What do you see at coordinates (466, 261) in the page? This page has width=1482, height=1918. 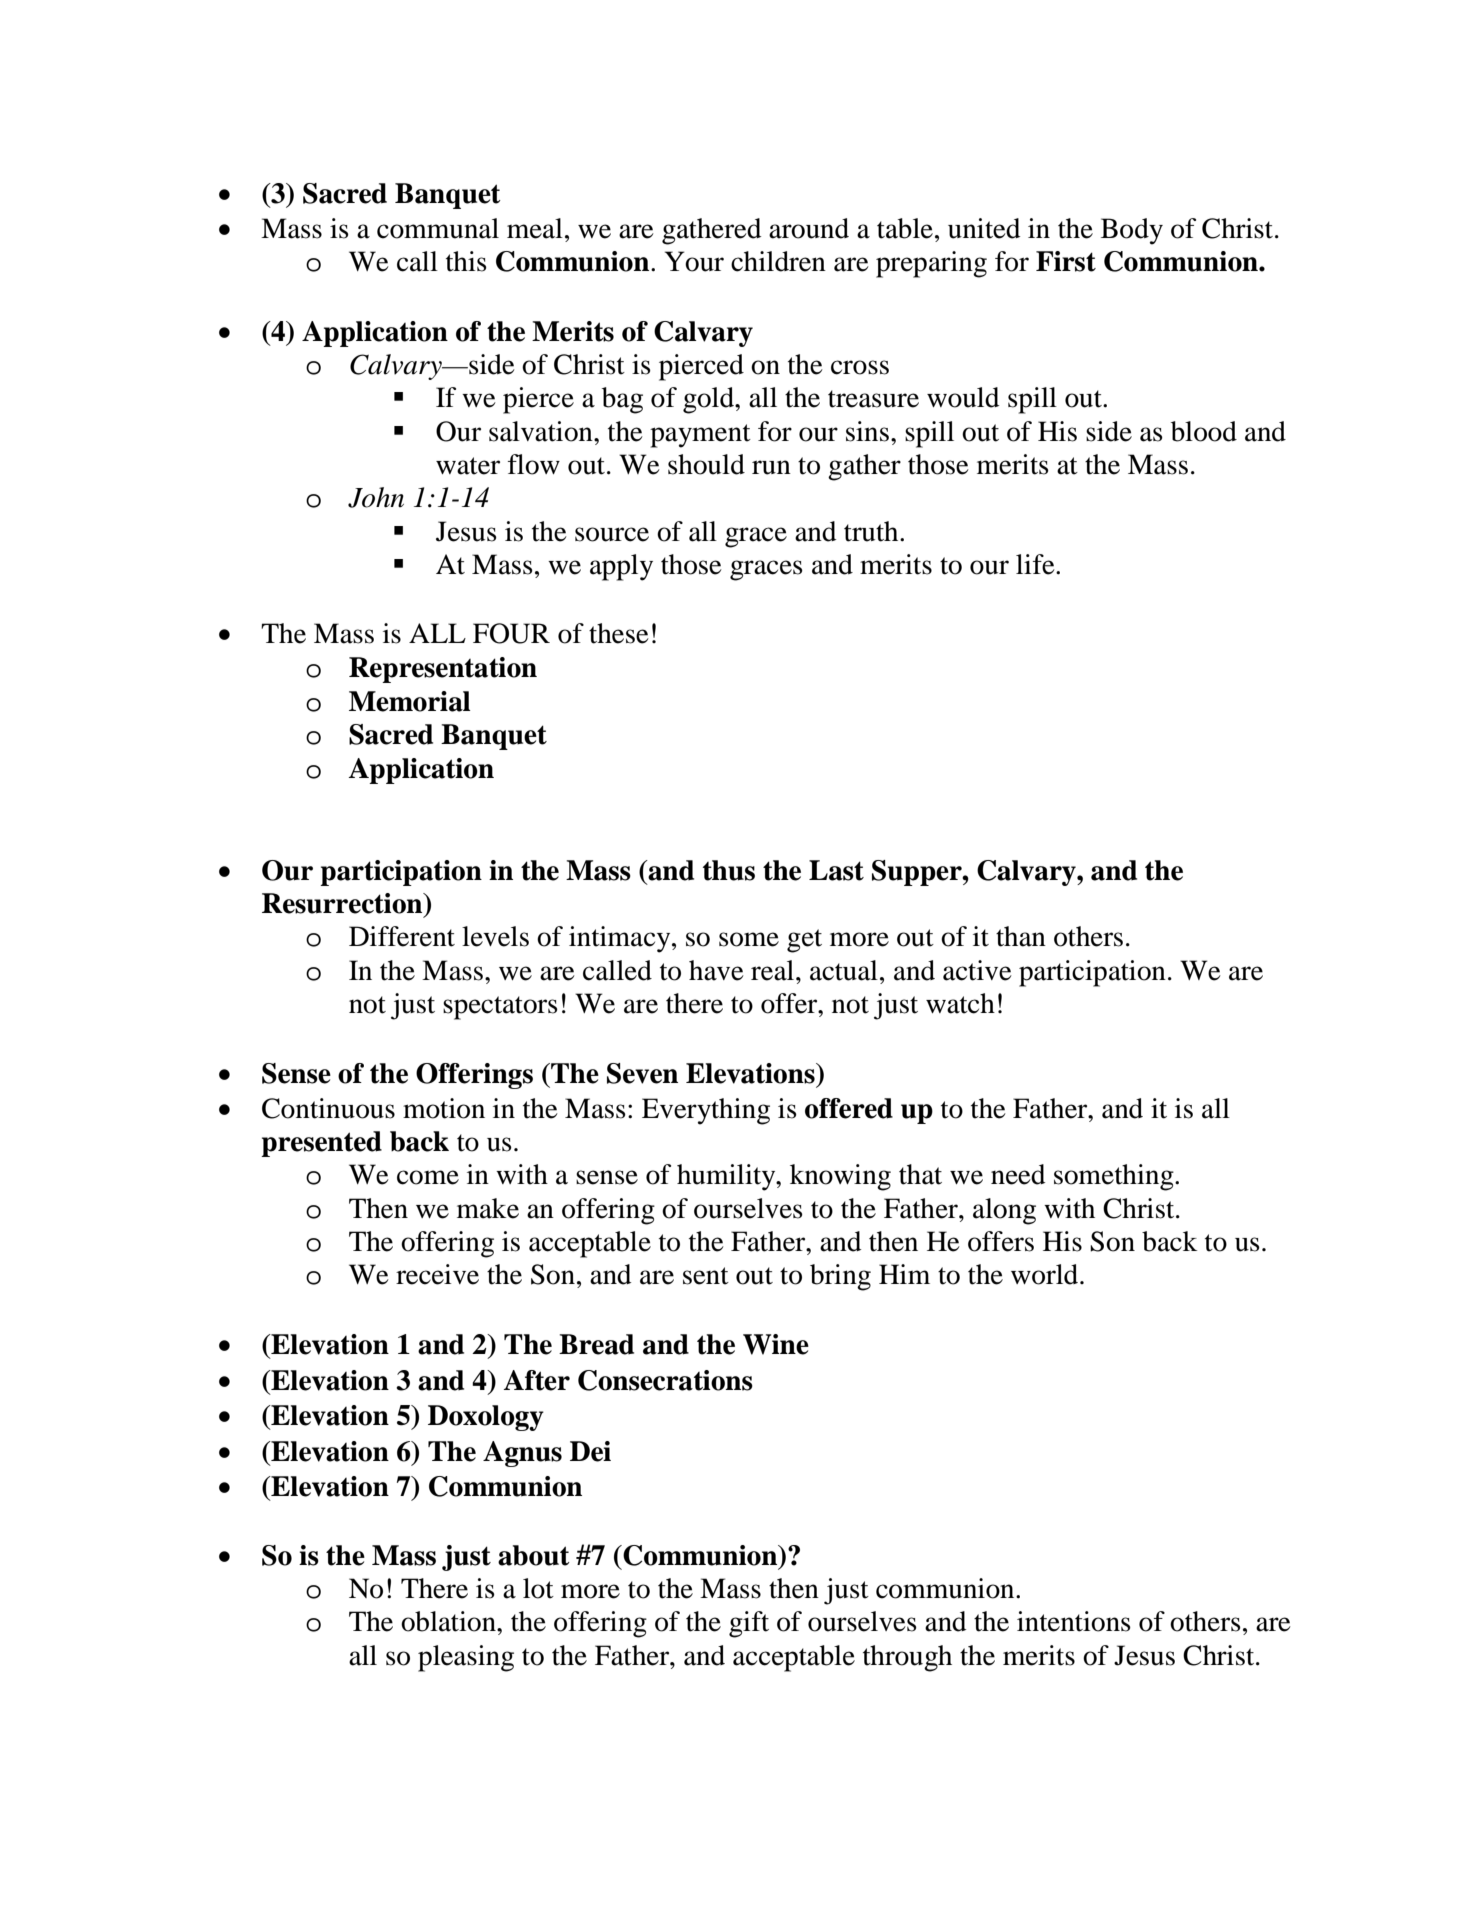 I see `this` at bounding box center [466, 261].
